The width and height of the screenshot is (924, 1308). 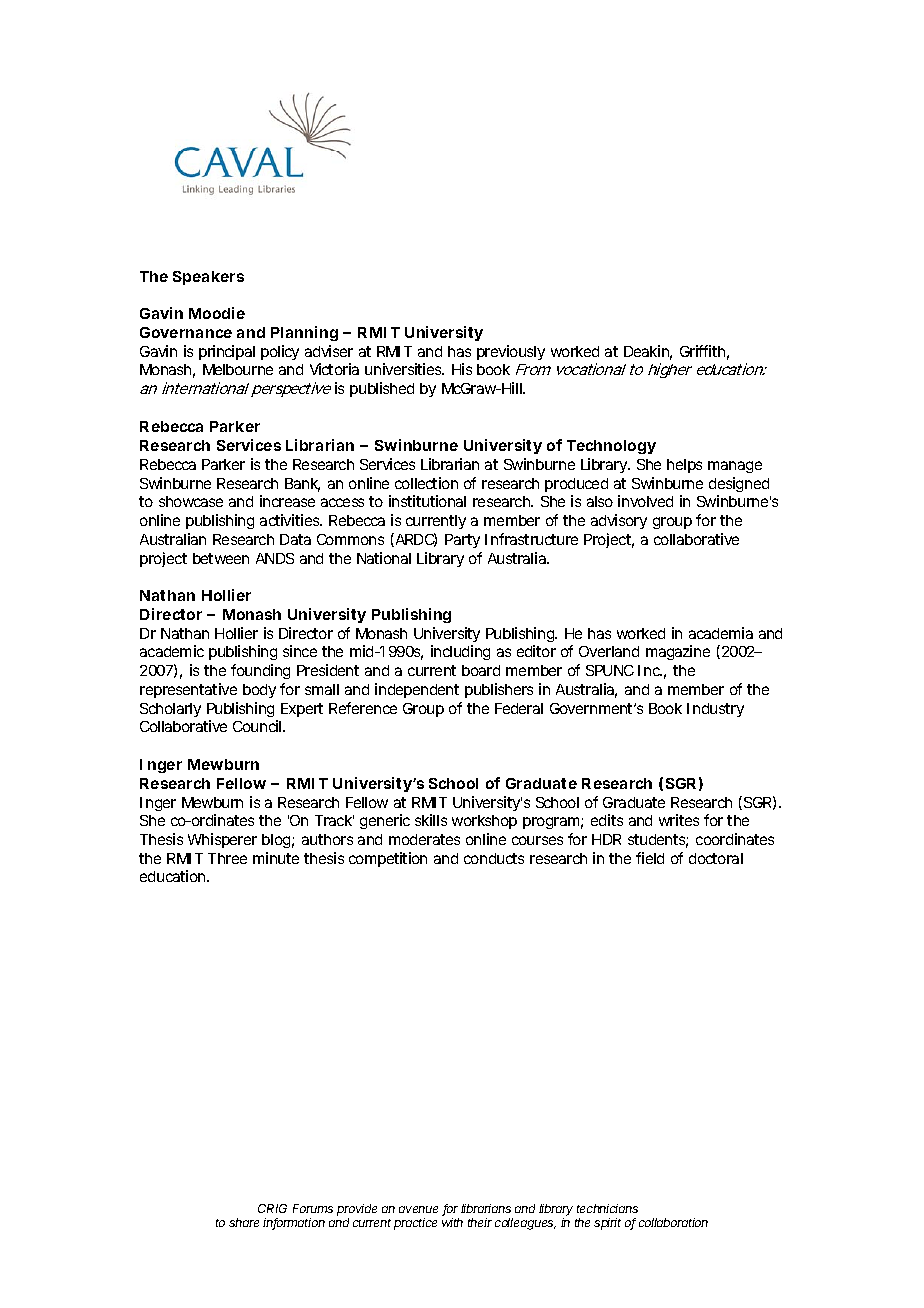 What do you see at coordinates (679, 820) in the screenshot?
I see `writes` at bounding box center [679, 820].
